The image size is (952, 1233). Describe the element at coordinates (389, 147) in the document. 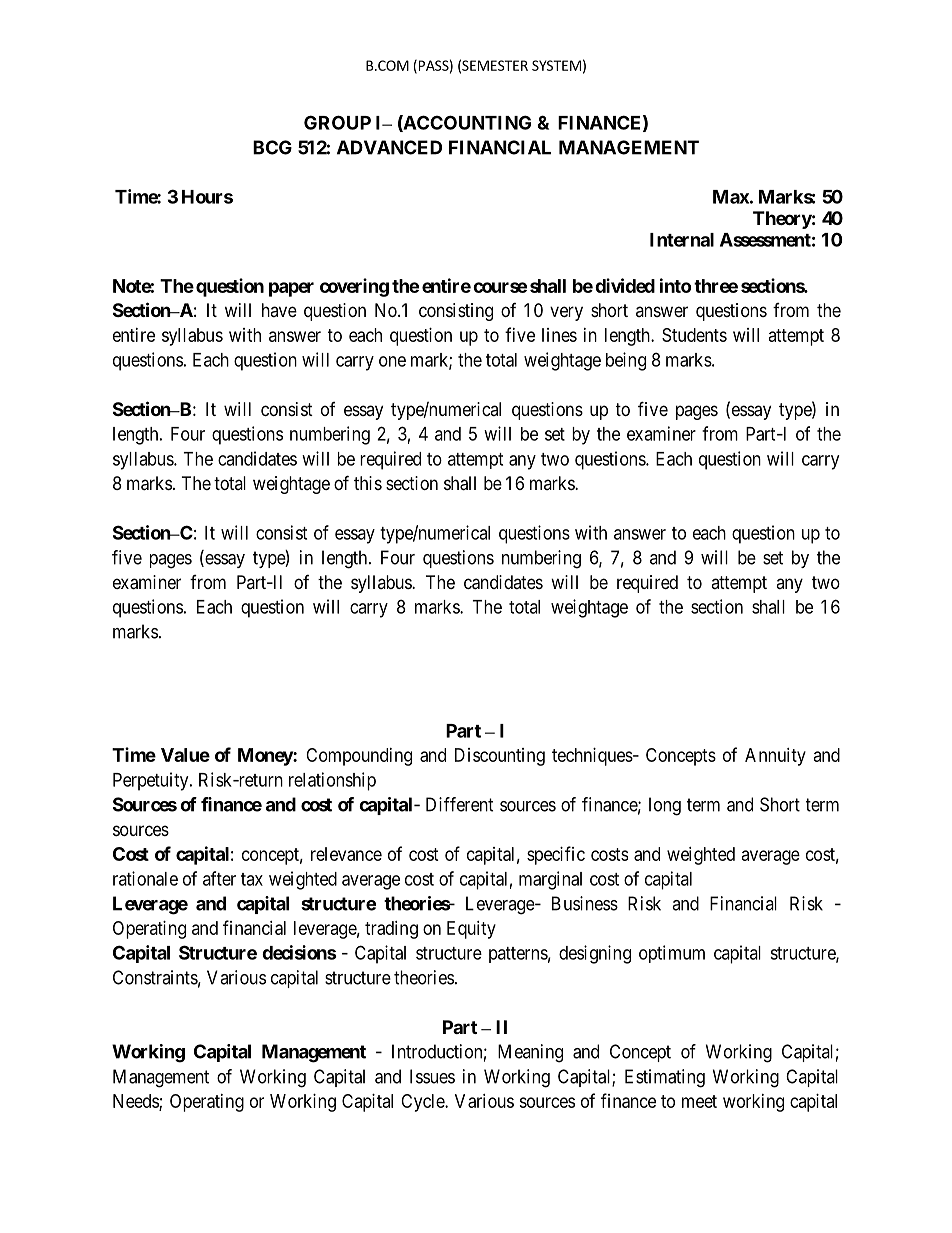

I see `ADVANCED` at that location.
